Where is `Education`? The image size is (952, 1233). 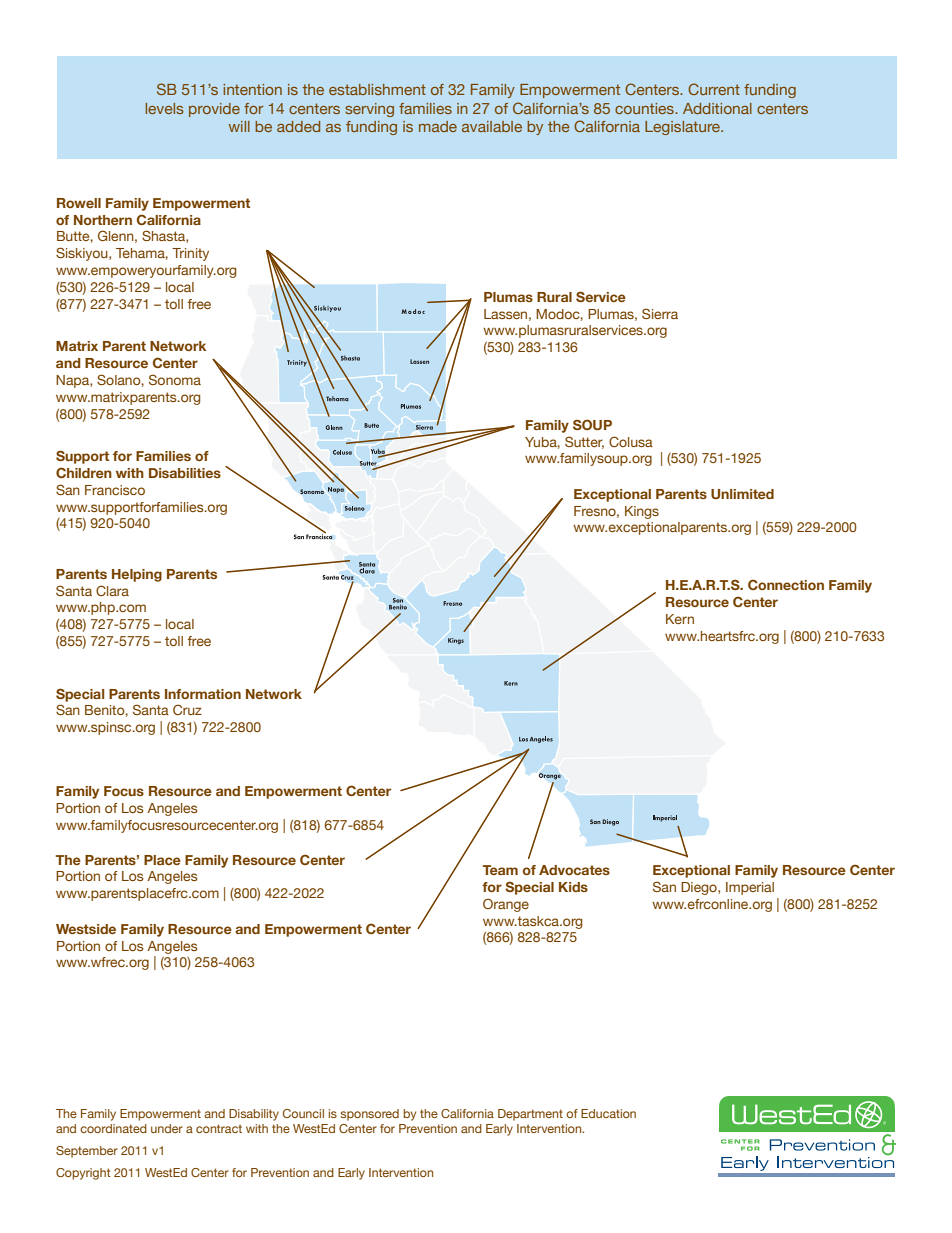 Education is located at coordinates (608, 1113).
